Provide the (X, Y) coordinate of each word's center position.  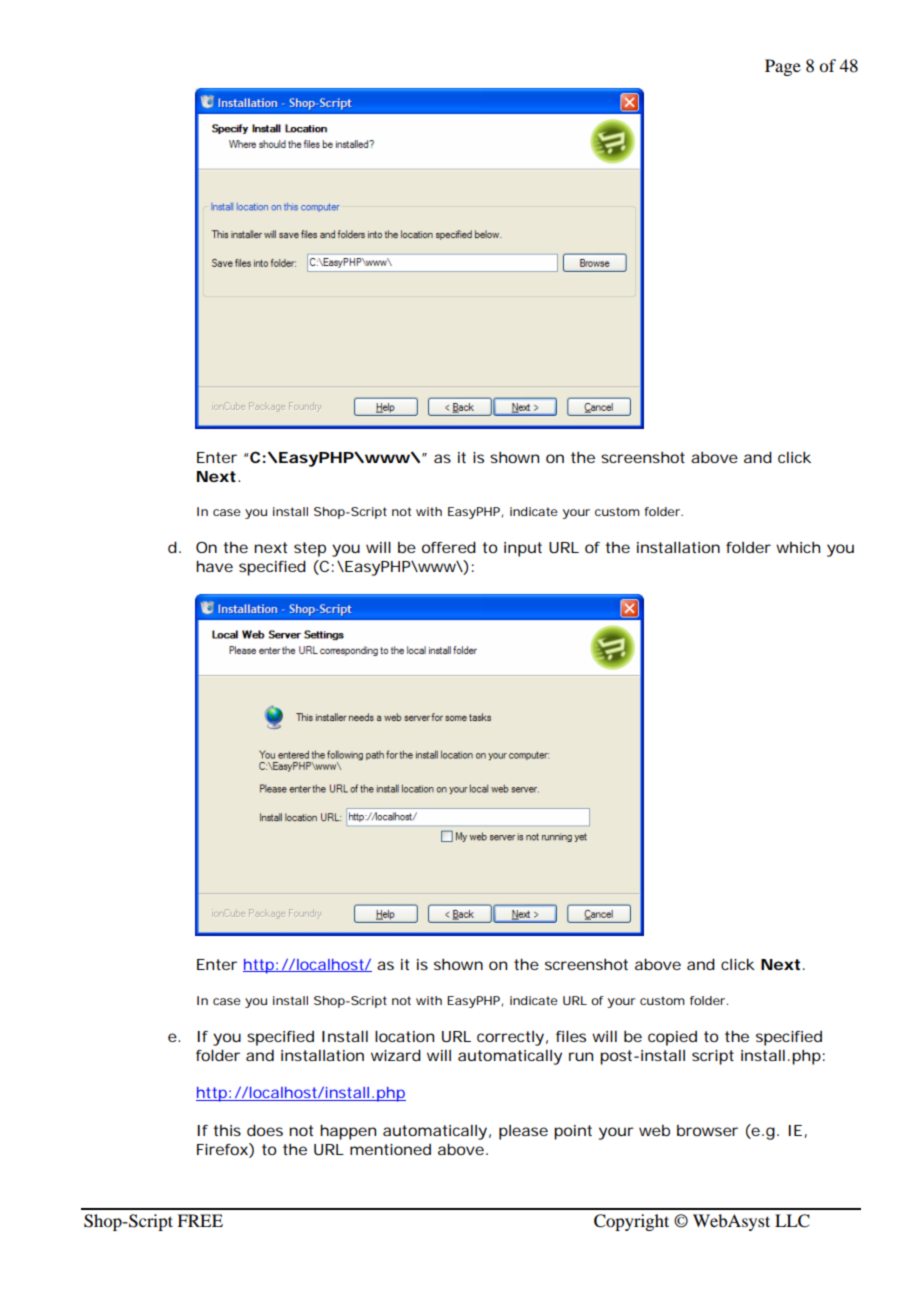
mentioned (390, 1149)
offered (449, 547)
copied (672, 1038)
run (581, 1056)
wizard (396, 1055)
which (798, 547)
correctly (512, 1038)
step (310, 549)
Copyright (631, 1222)
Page (783, 67)
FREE (200, 1220)
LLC (792, 1221)
